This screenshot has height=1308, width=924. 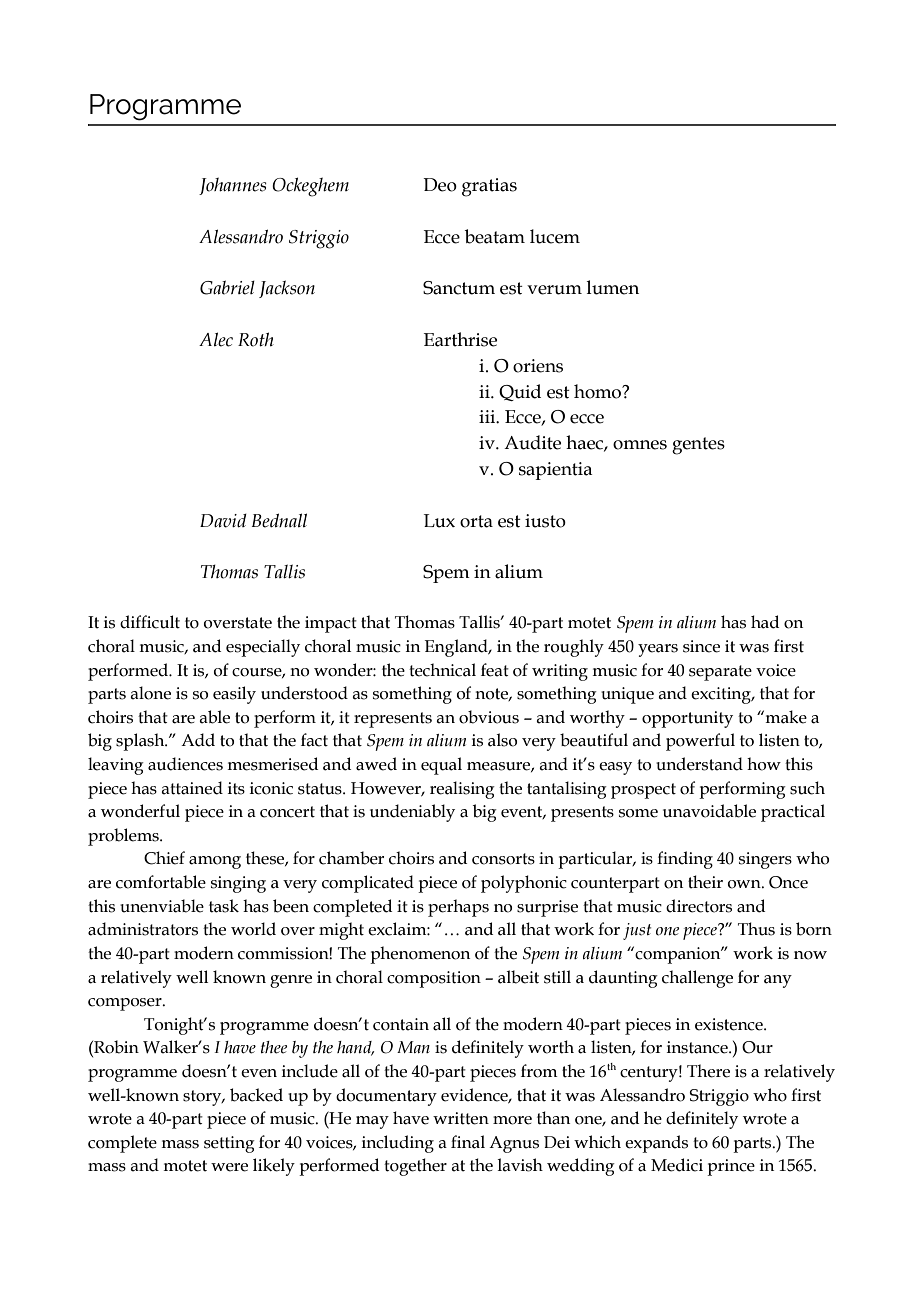 I want to click on easily, so click(x=234, y=695).
